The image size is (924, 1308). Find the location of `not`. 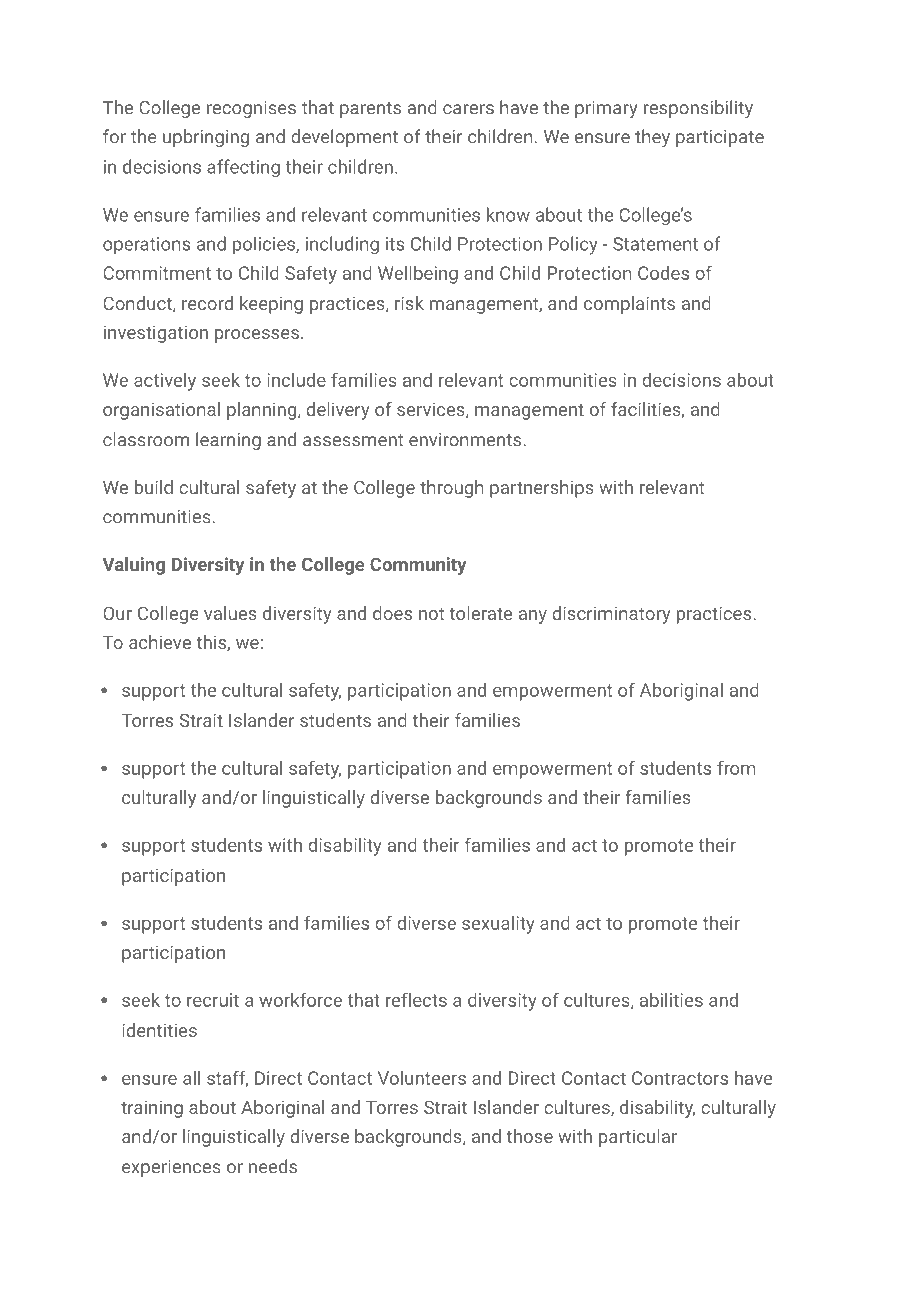

not is located at coordinates (431, 614).
